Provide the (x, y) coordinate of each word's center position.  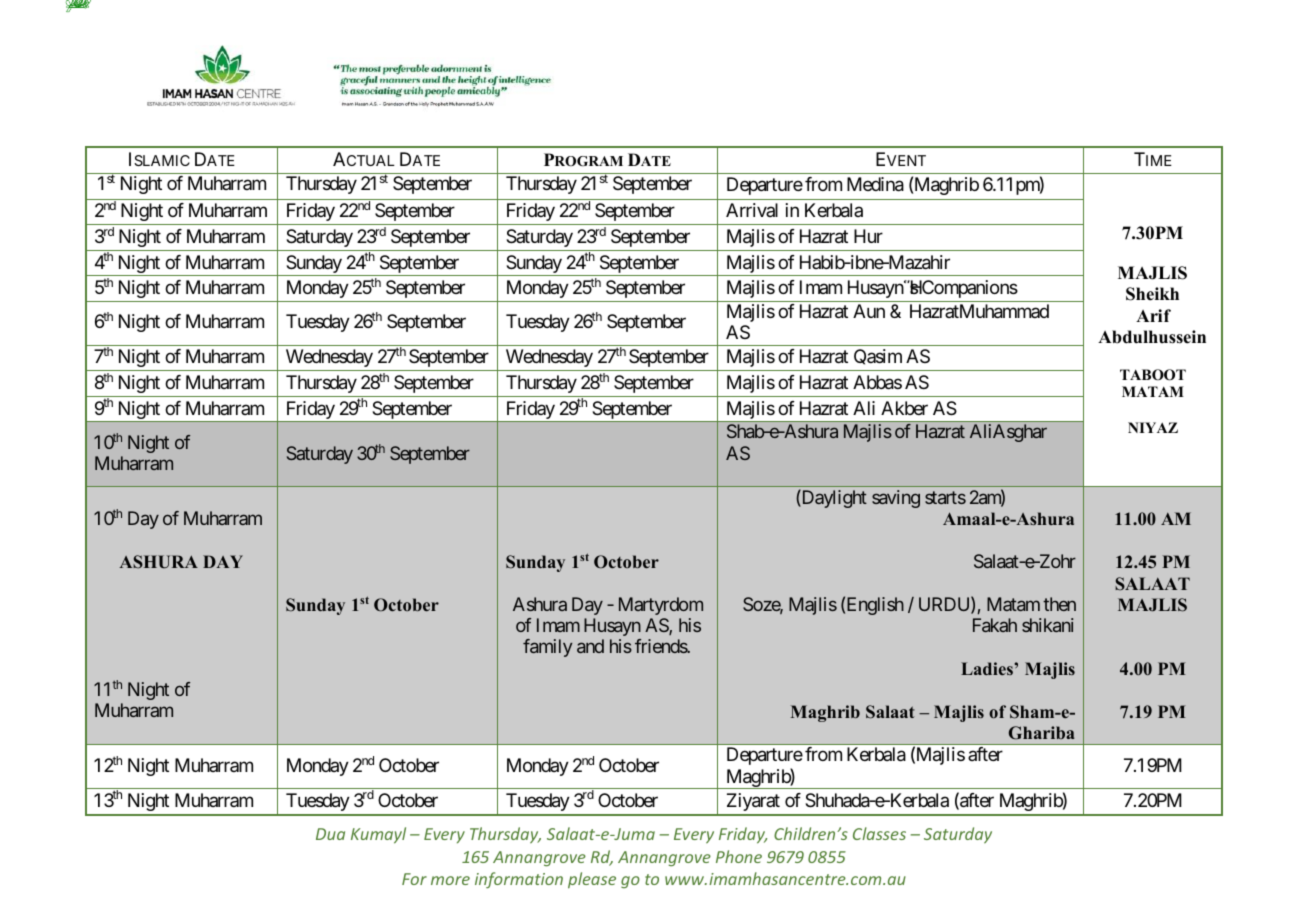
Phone (739, 856)
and (590, 646)
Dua (330, 834)
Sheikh (1152, 294)
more (450, 880)
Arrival (752, 210)
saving (896, 499)
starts (945, 497)
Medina (875, 184)
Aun (869, 311)
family (547, 648)
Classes (879, 833)
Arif (1153, 315)
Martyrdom (661, 606)
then (1059, 604)
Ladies (988, 668)
